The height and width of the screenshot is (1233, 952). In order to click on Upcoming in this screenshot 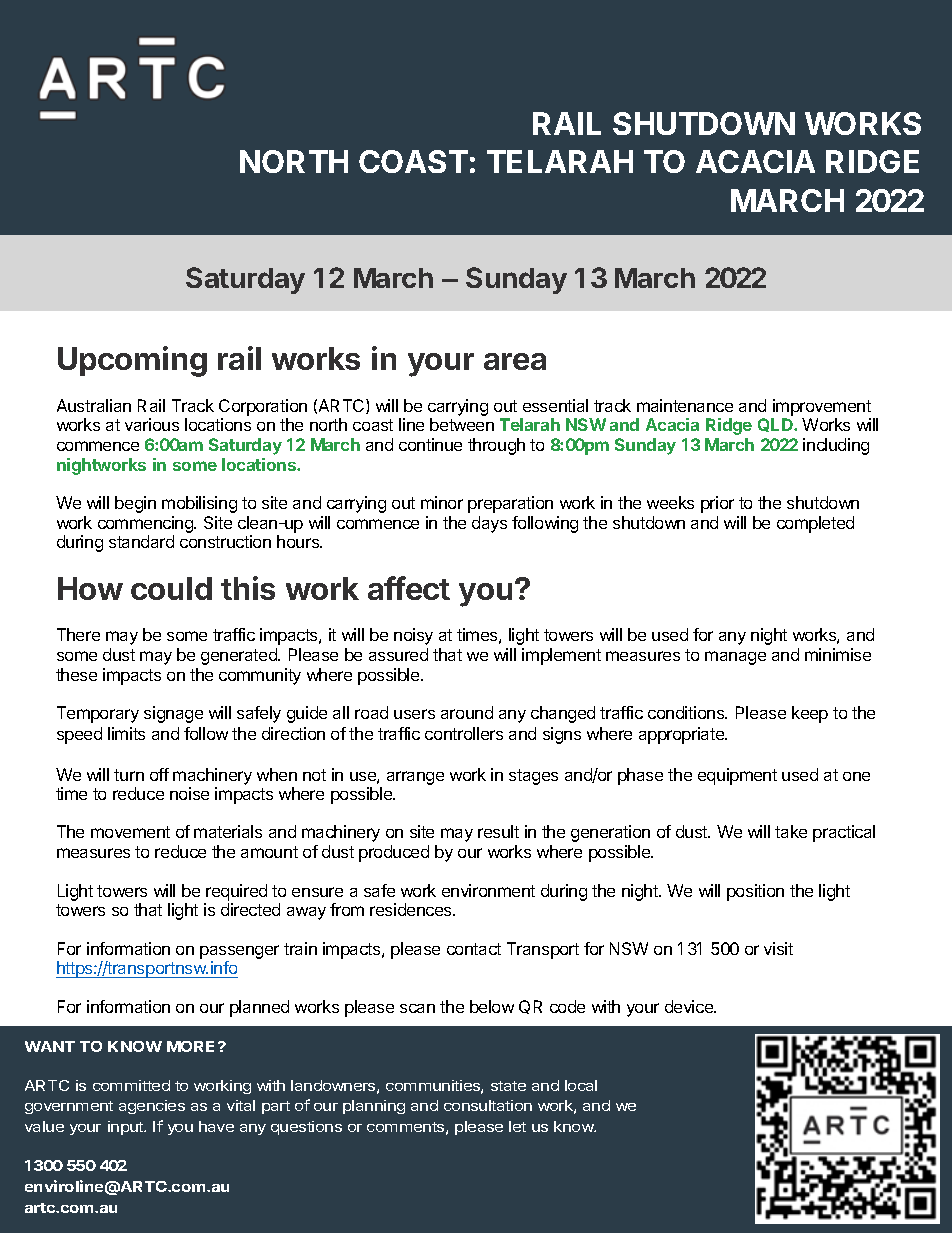, I will do `click(132, 361)`.
